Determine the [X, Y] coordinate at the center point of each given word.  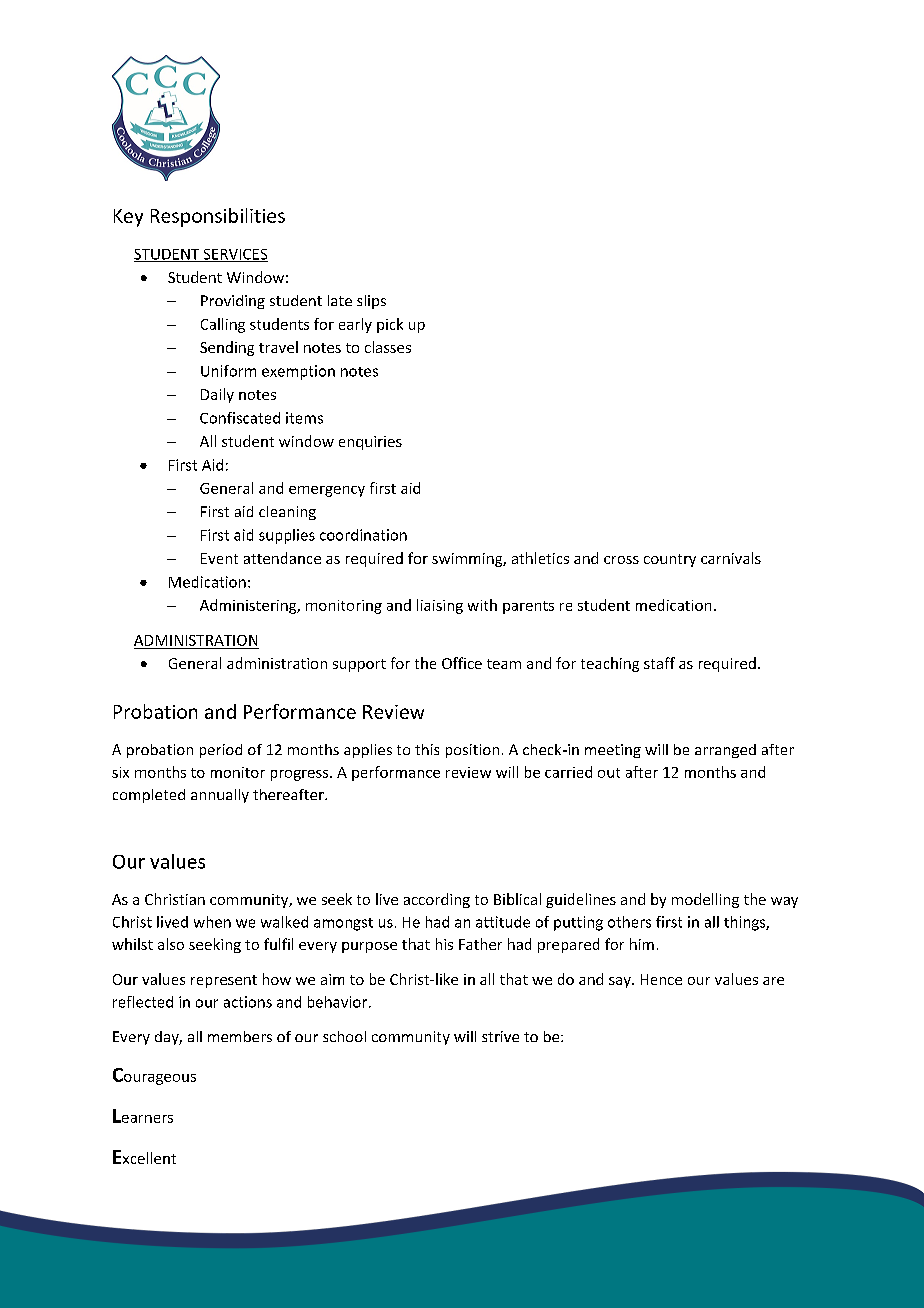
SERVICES [234, 255]
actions [248, 1002]
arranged [725, 751]
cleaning [287, 513]
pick [390, 325]
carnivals [731, 558]
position [472, 751]
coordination [363, 535]
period [221, 751]
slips [371, 302]
